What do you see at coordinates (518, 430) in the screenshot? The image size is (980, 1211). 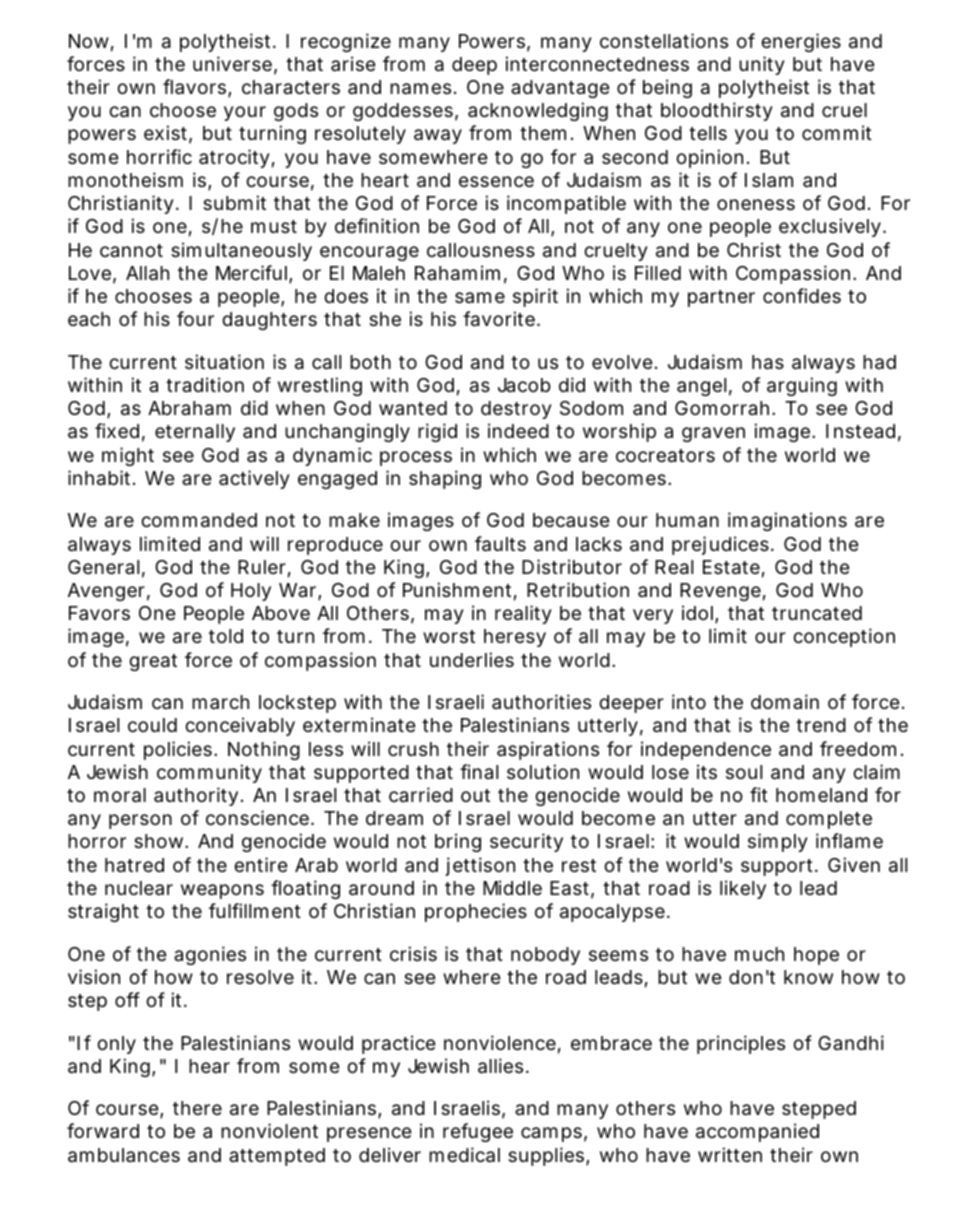 I see `indeed` at bounding box center [518, 430].
